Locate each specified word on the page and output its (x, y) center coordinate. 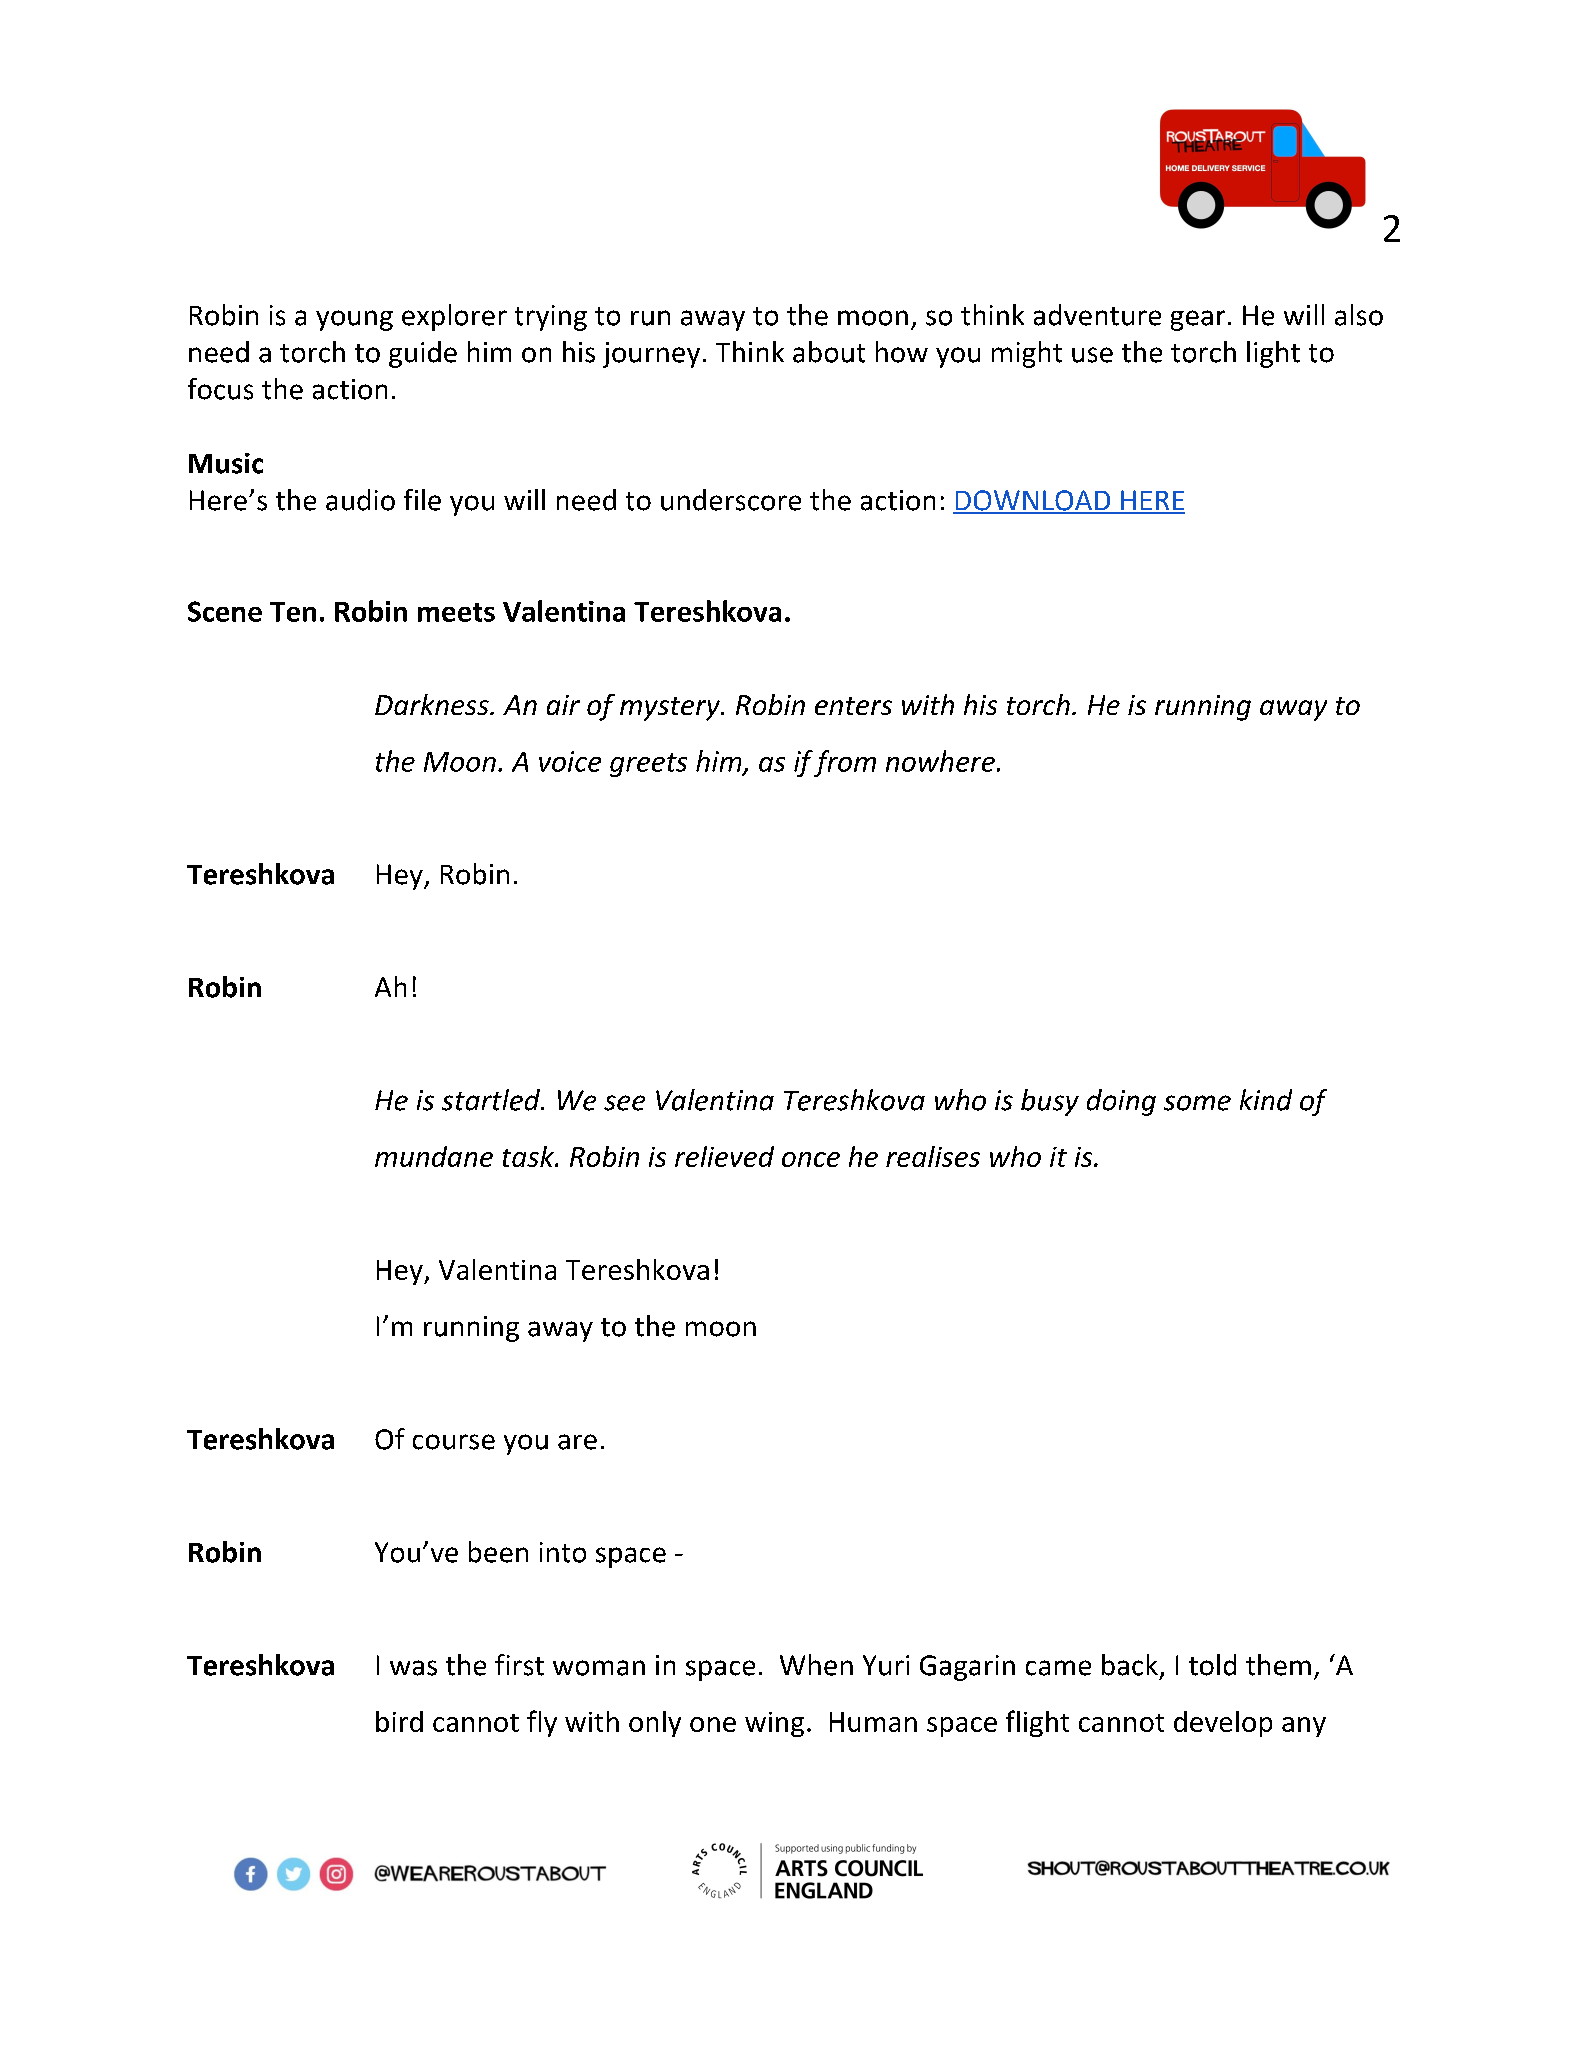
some (1197, 1103)
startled (492, 1100)
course (454, 1442)
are (577, 1442)
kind (1266, 1100)
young (354, 320)
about (829, 352)
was (413, 1668)
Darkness (433, 704)
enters (853, 706)
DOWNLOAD (1033, 501)
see (624, 1103)
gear (1198, 320)
